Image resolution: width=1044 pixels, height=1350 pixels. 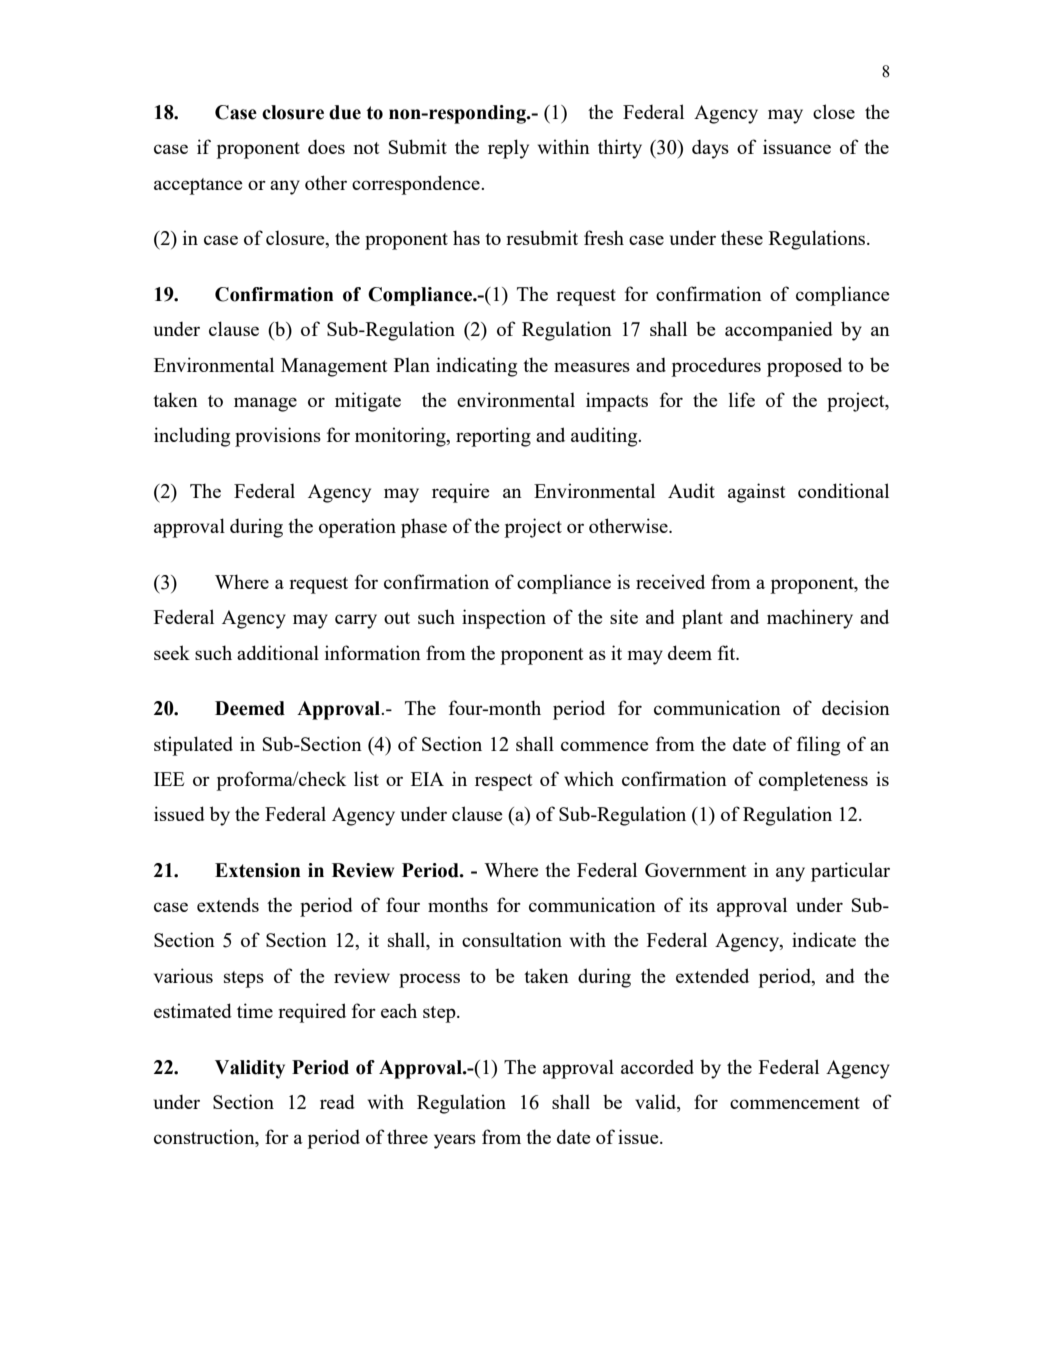 I want to click on inspection, so click(x=504, y=619).
